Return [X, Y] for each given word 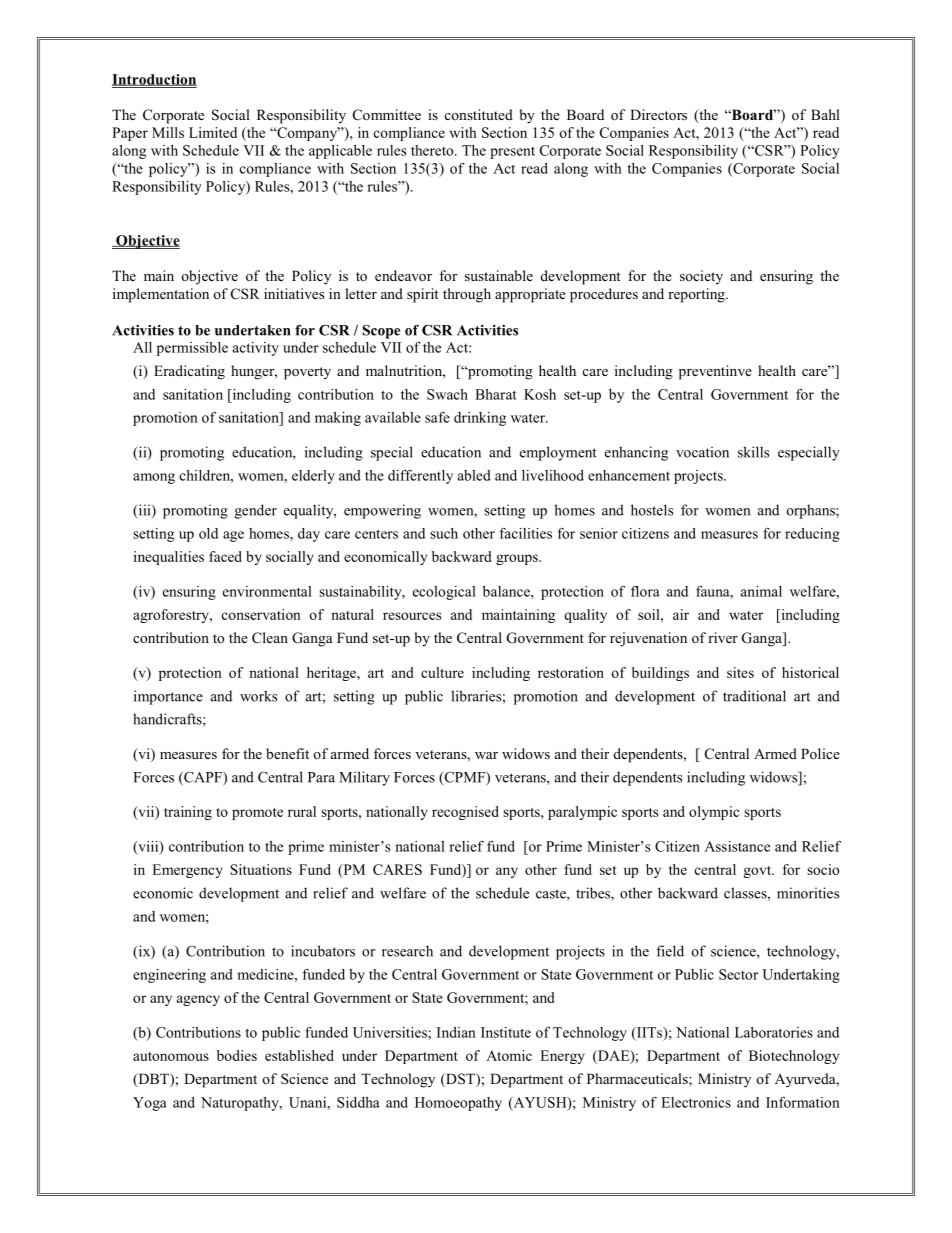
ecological [444, 593]
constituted [479, 114]
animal [761, 591]
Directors [658, 114]
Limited [213, 132]
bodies [237, 1055]
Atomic [509, 1055]
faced [225, 556]
